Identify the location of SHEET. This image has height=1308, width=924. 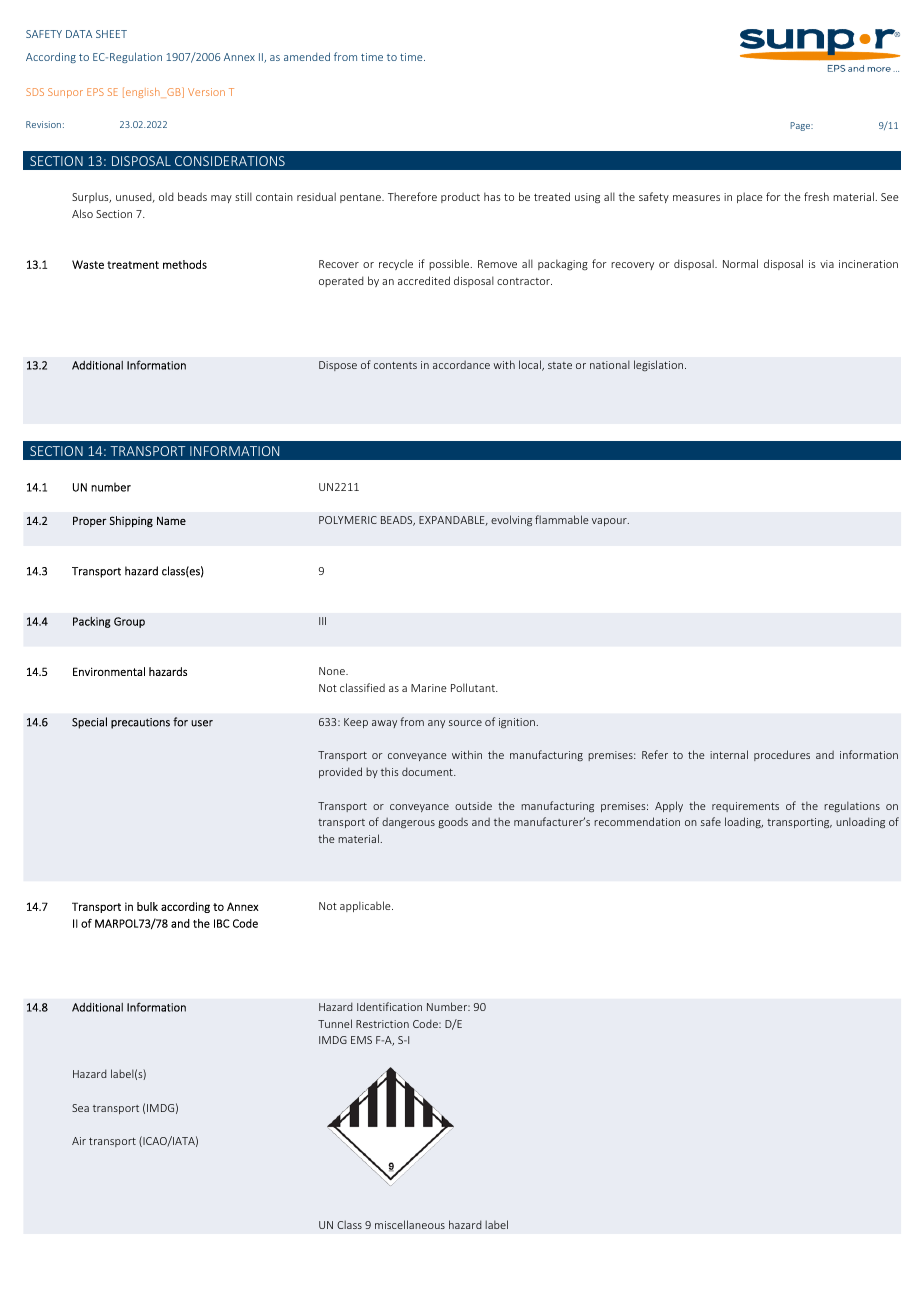
(111, 34).
